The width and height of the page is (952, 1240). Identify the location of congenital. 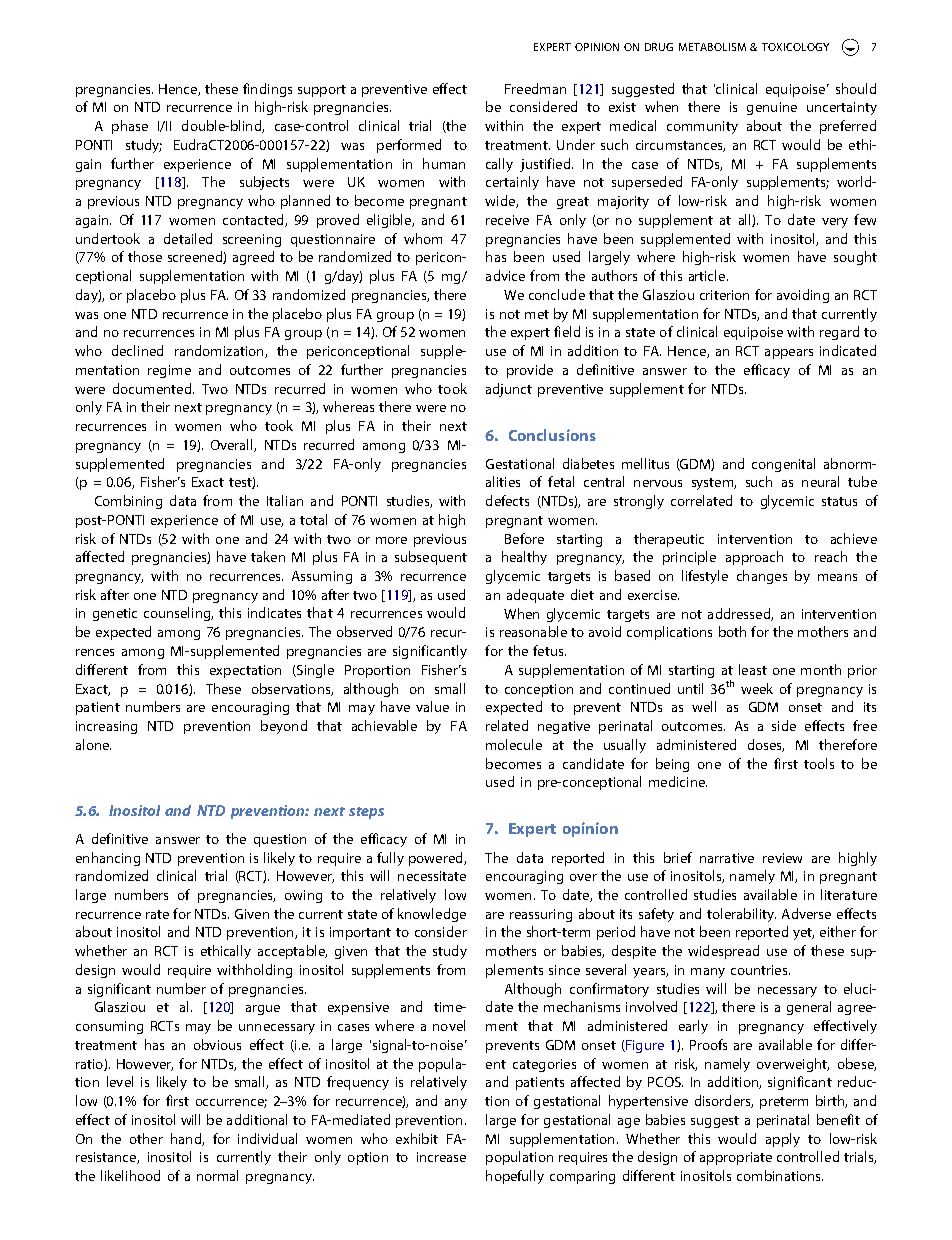
(783, 465).
